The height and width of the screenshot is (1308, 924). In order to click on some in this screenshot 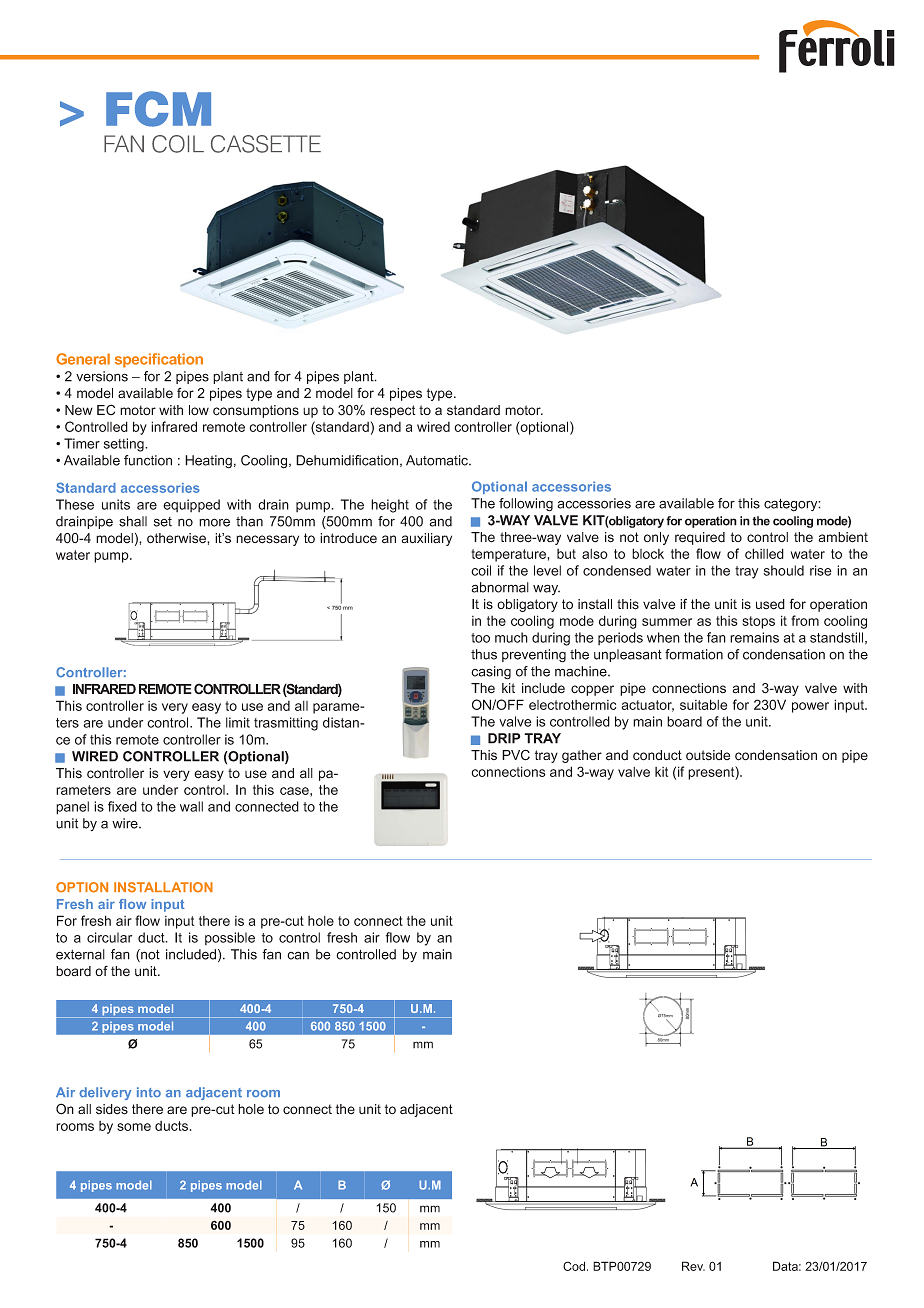, I will do `click(134, 1127)`.
